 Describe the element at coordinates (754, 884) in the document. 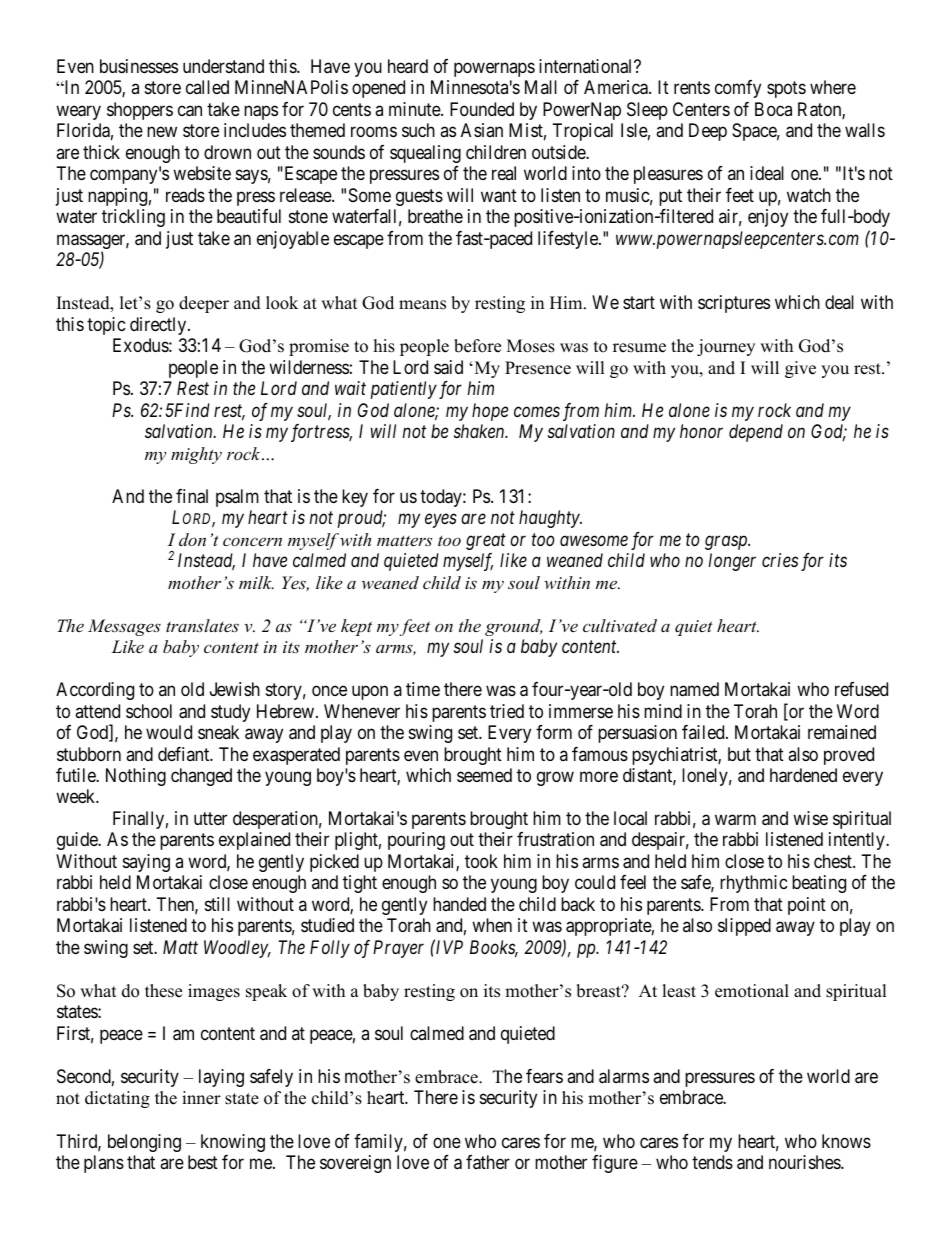

I see `rhythmic` at that location.
